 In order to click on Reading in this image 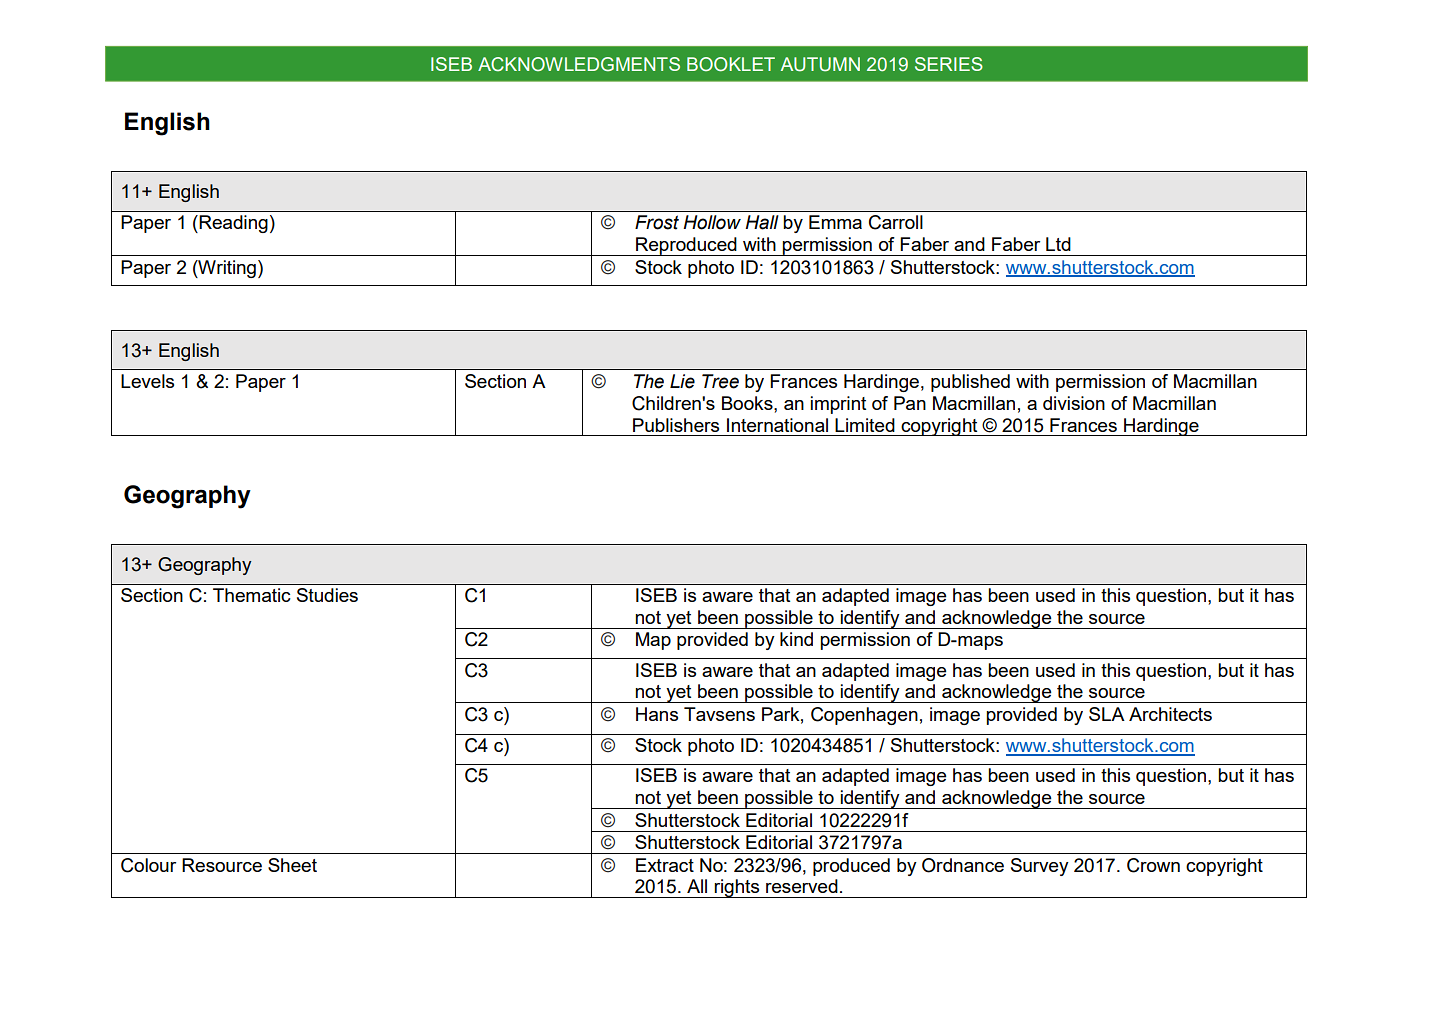, I will do `click(232, 224)`.
